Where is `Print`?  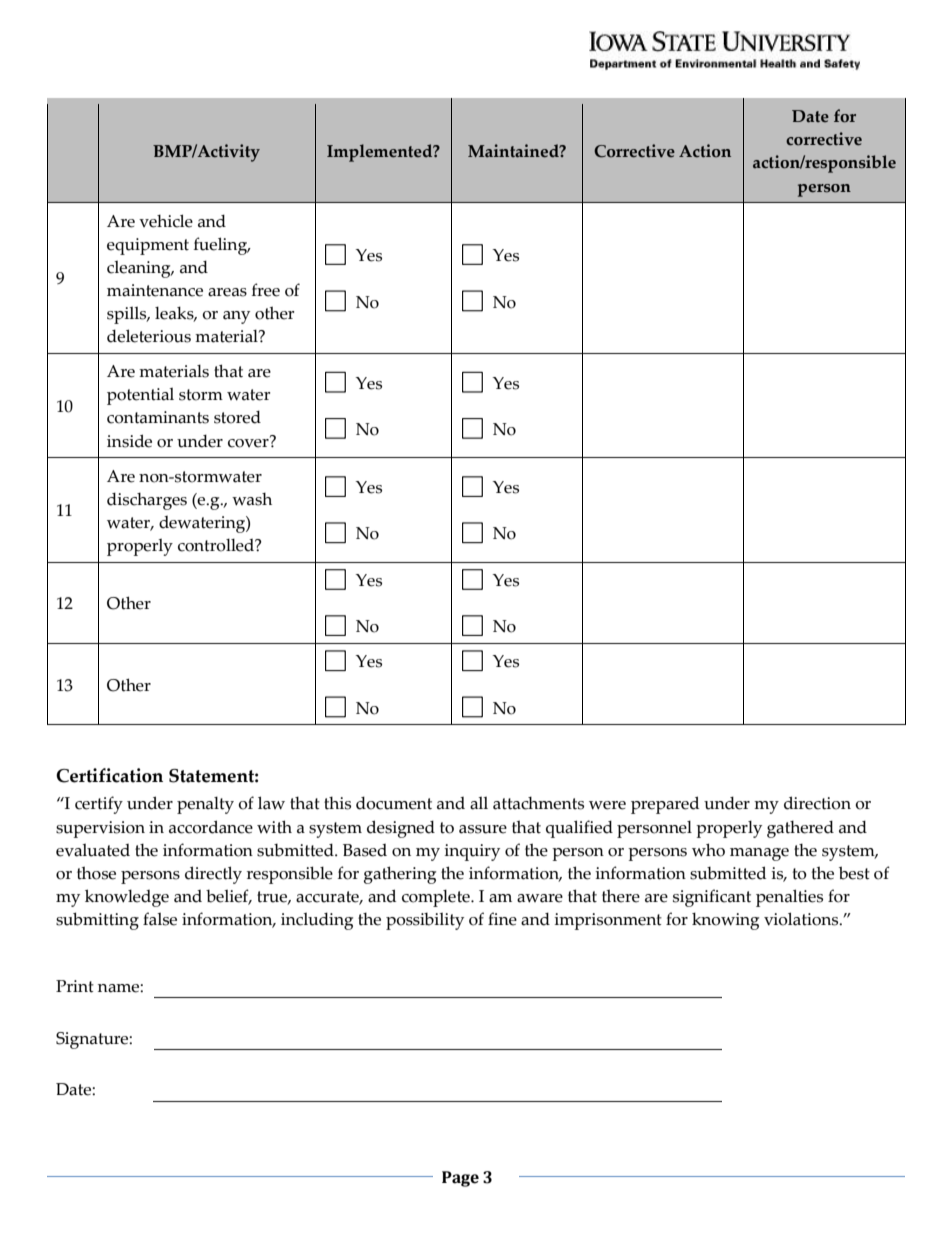 Print is located at coordinates (75, 986).
